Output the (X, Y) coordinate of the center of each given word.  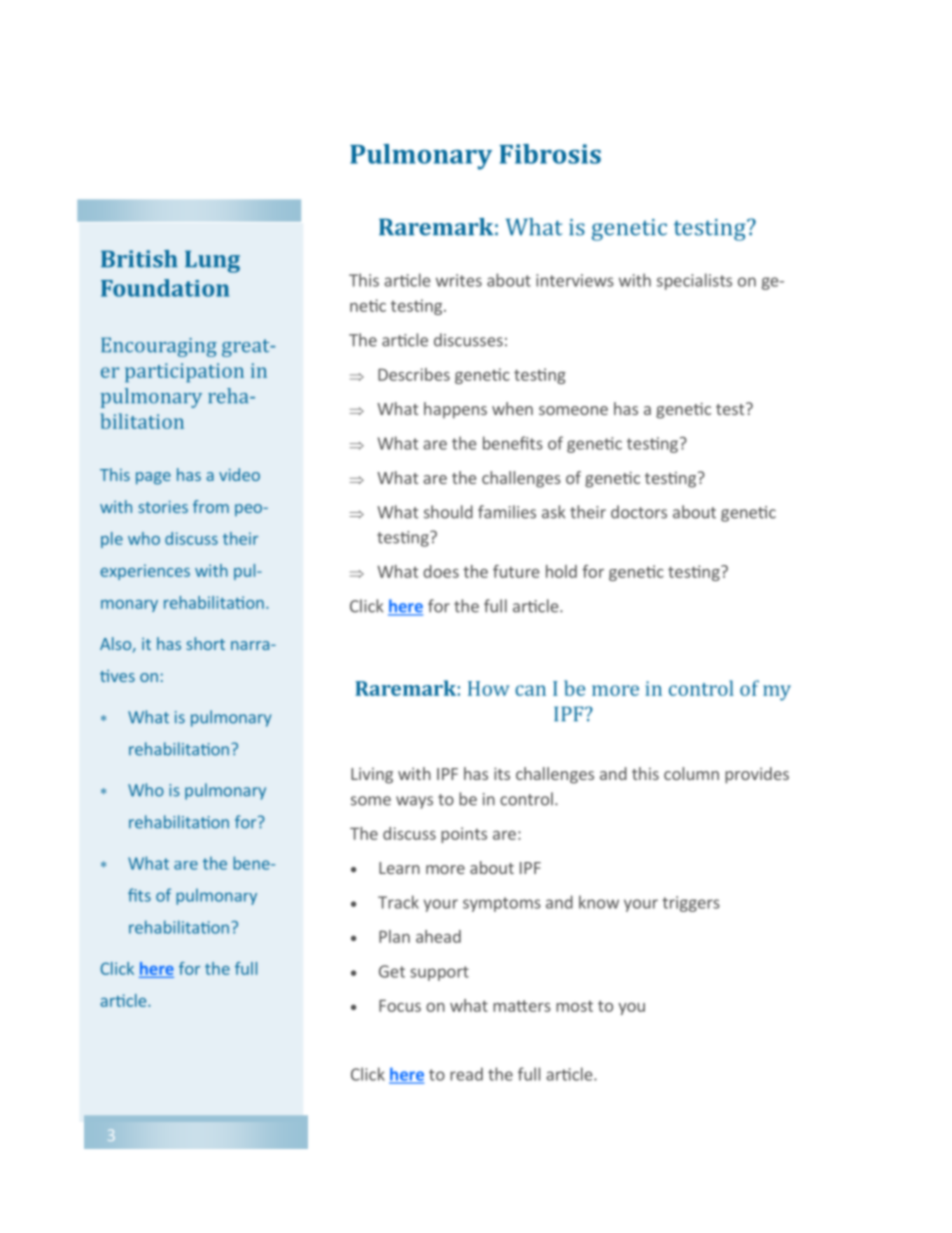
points (464, 835)
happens (455, 410)
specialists (694, 281)
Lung (212, 262)
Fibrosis (550, 154)
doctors (639, 512)
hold (561, 571)
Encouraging (159, 347)
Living (372, 776)
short (205, 643)
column (691, 773)
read (466, 1074)
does (441, 571)
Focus (400, 1006)
